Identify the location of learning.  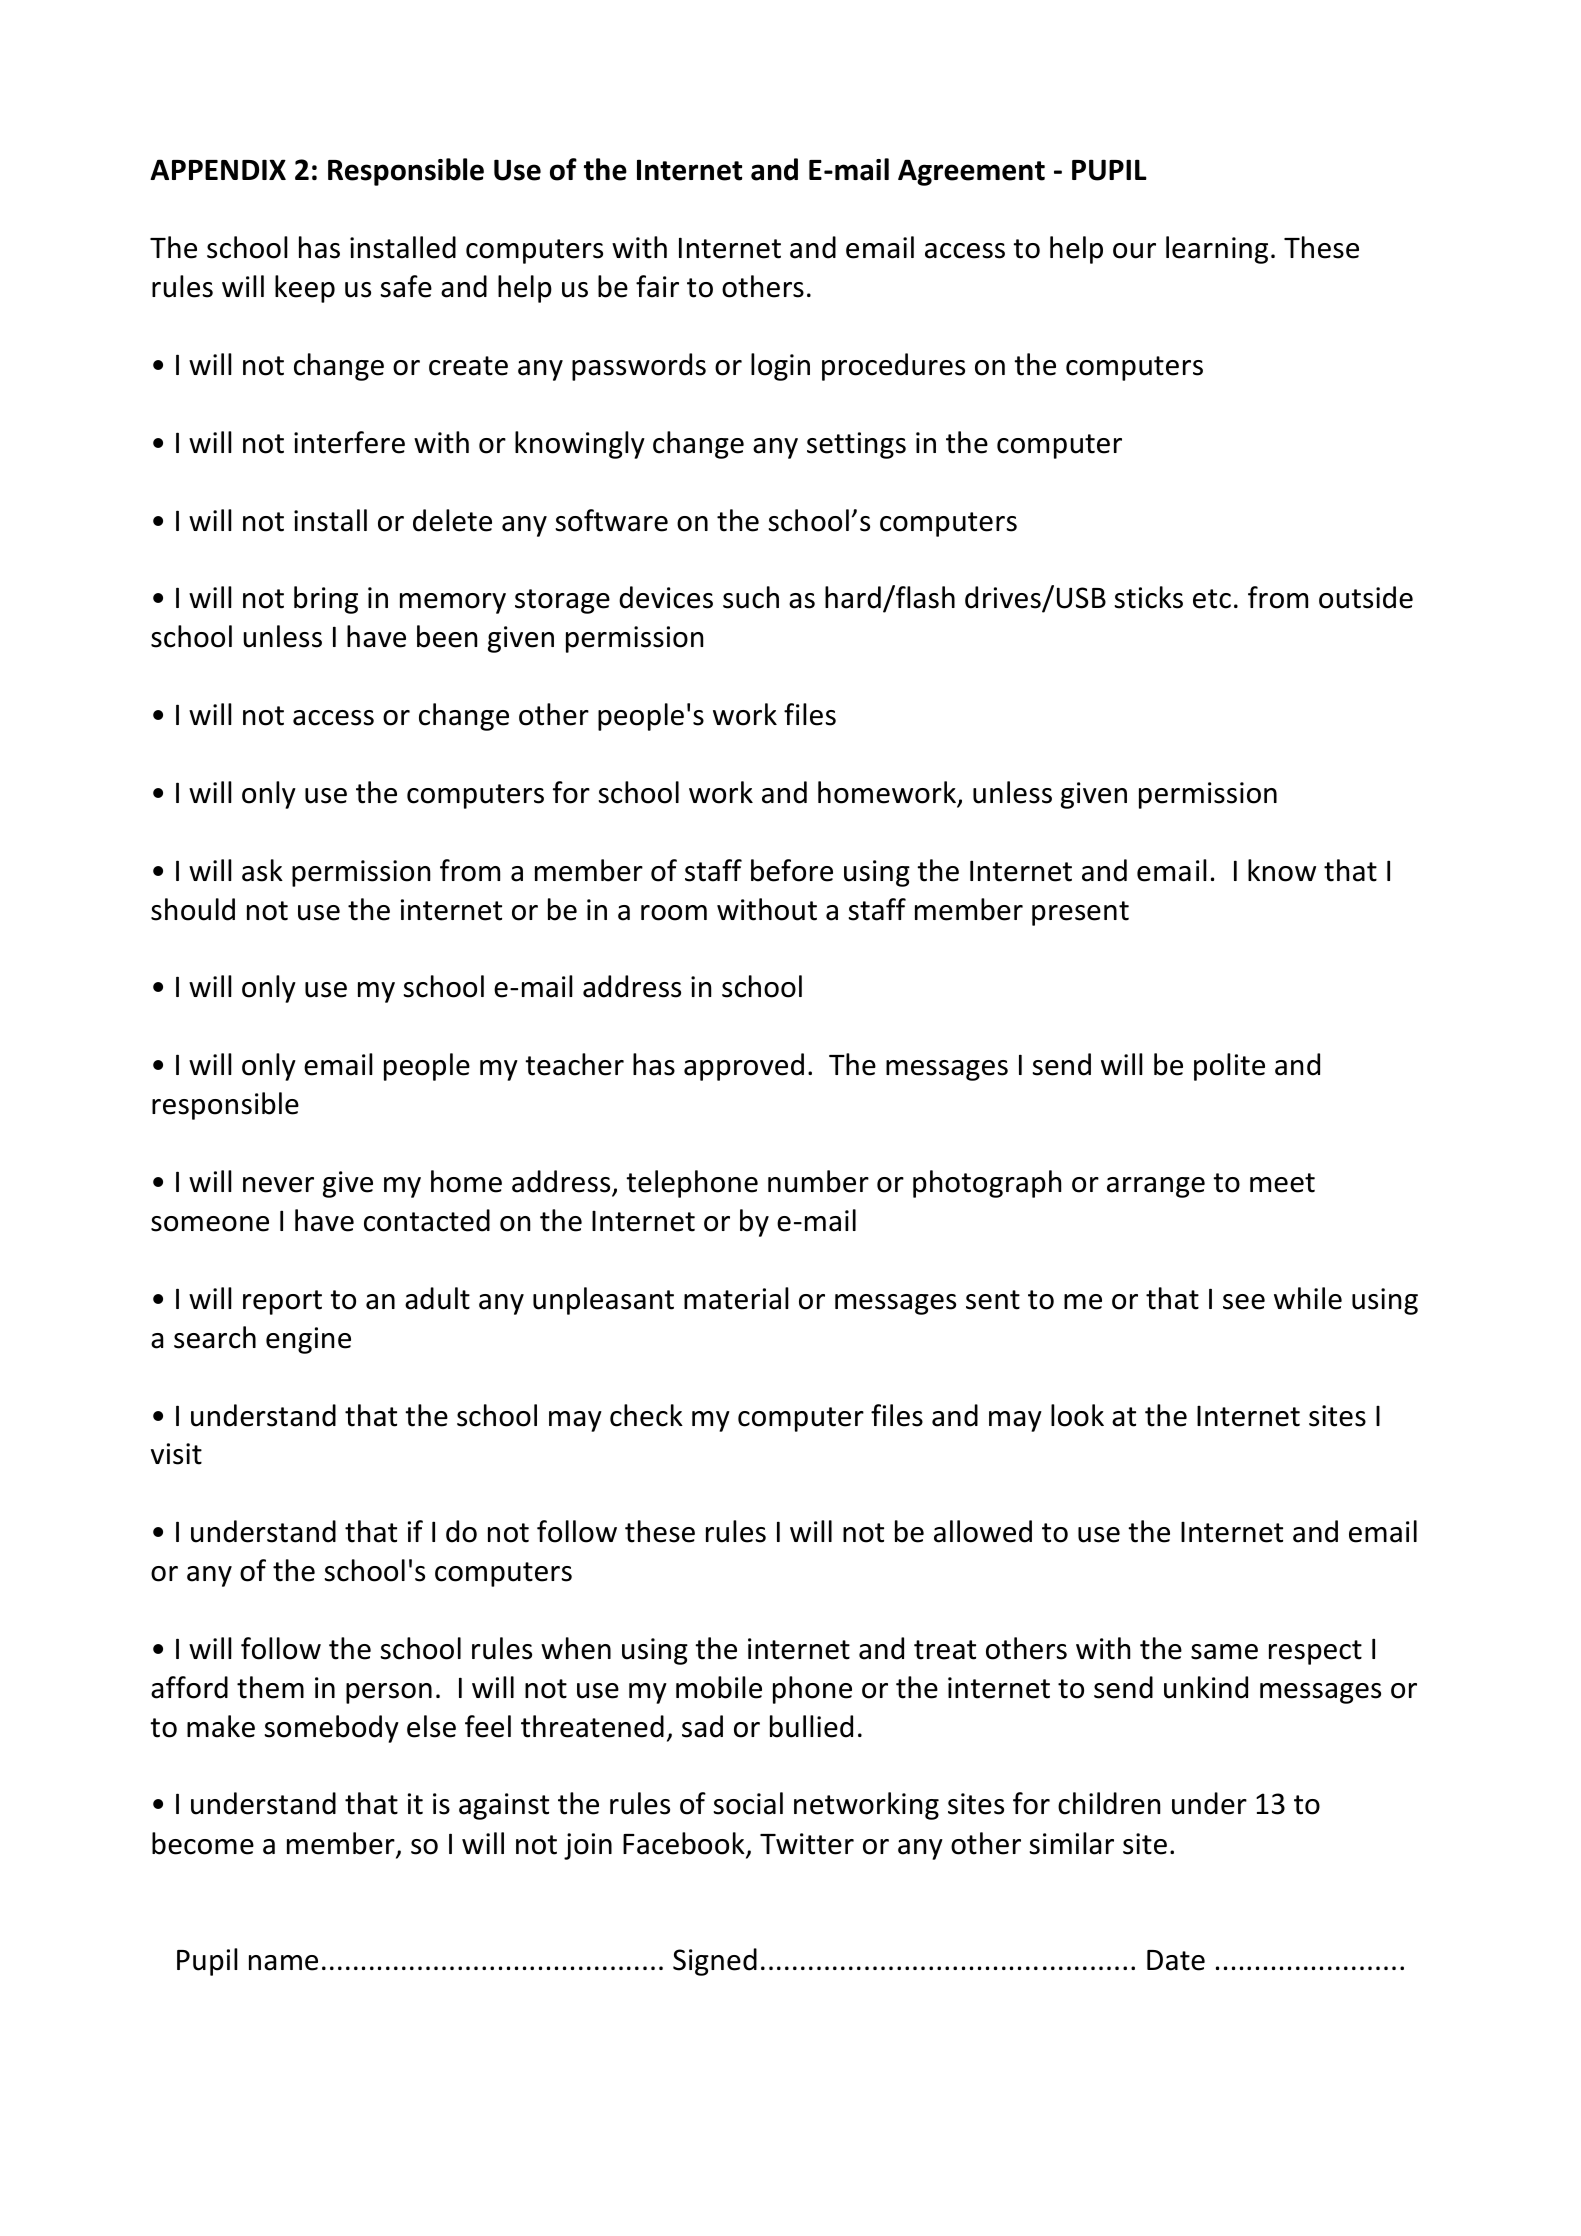
(1217, 250).
